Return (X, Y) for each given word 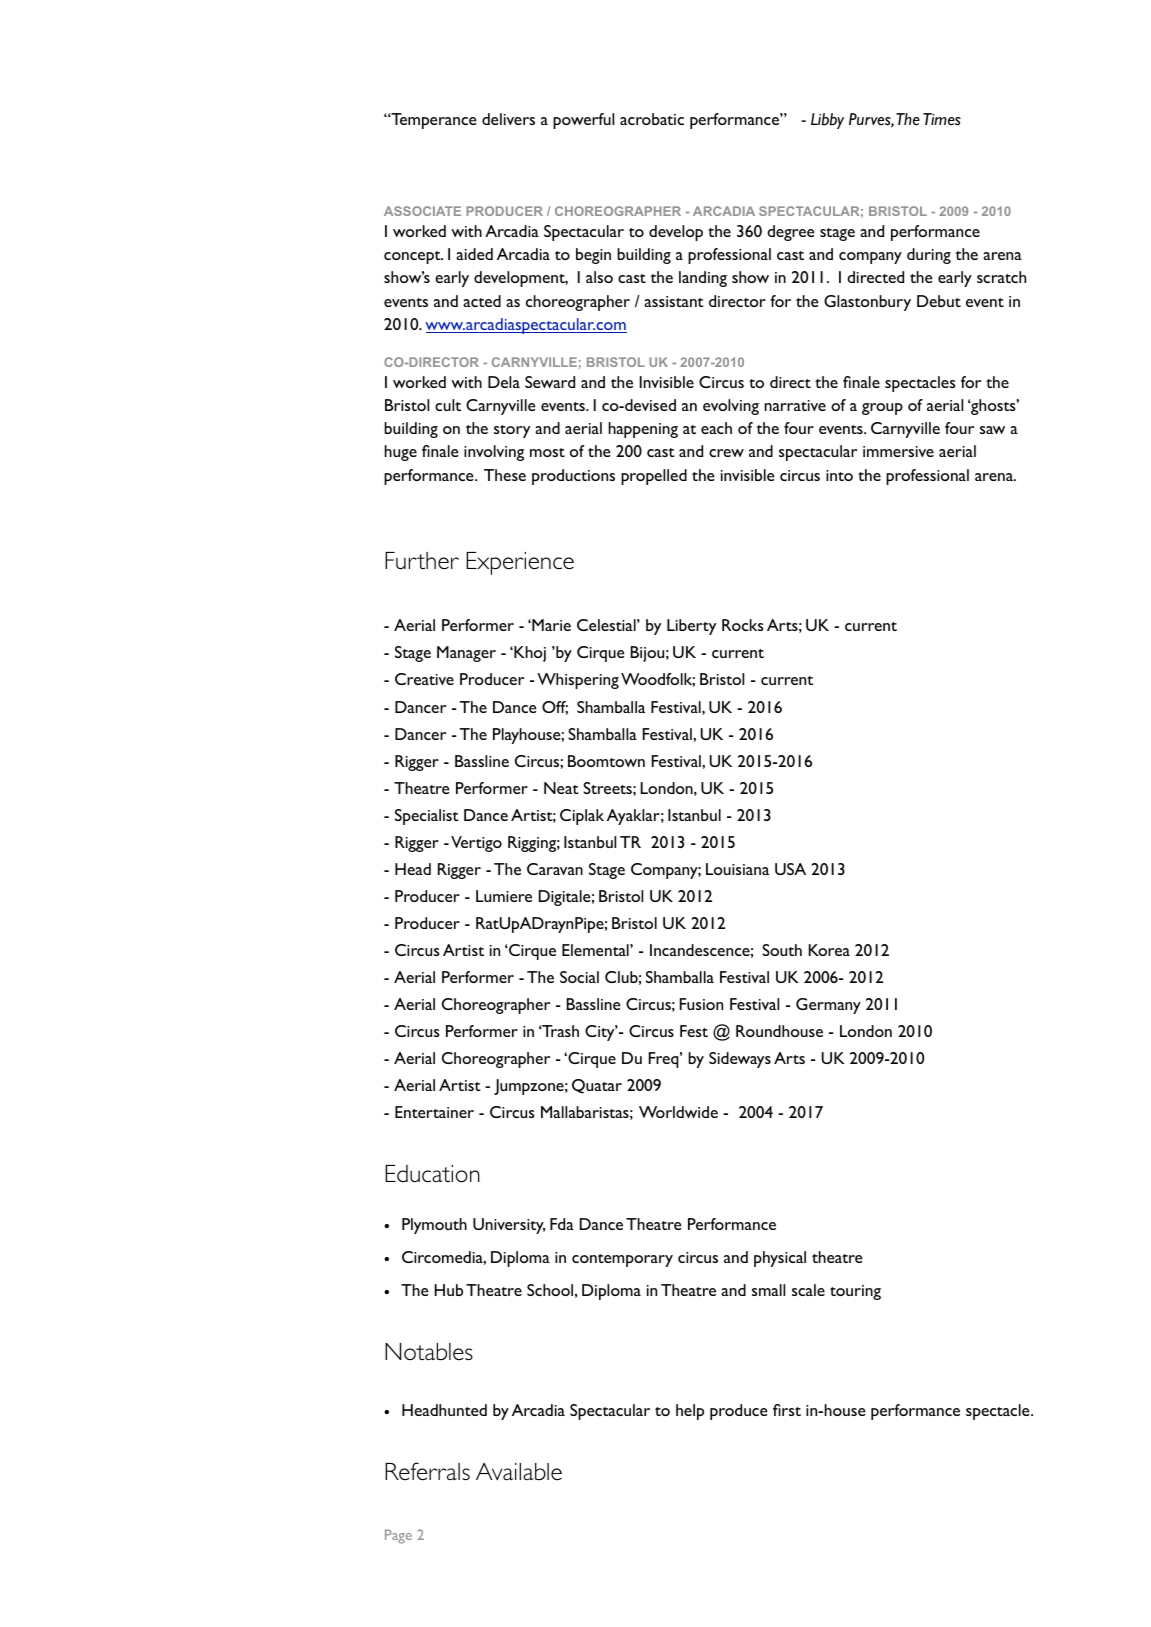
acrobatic (652, 119)
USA (790, 869)
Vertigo (476, 844)
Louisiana (737, 869)
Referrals (427, 1471)
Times (942, 119)
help (690, 1412)
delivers (508, 119)
